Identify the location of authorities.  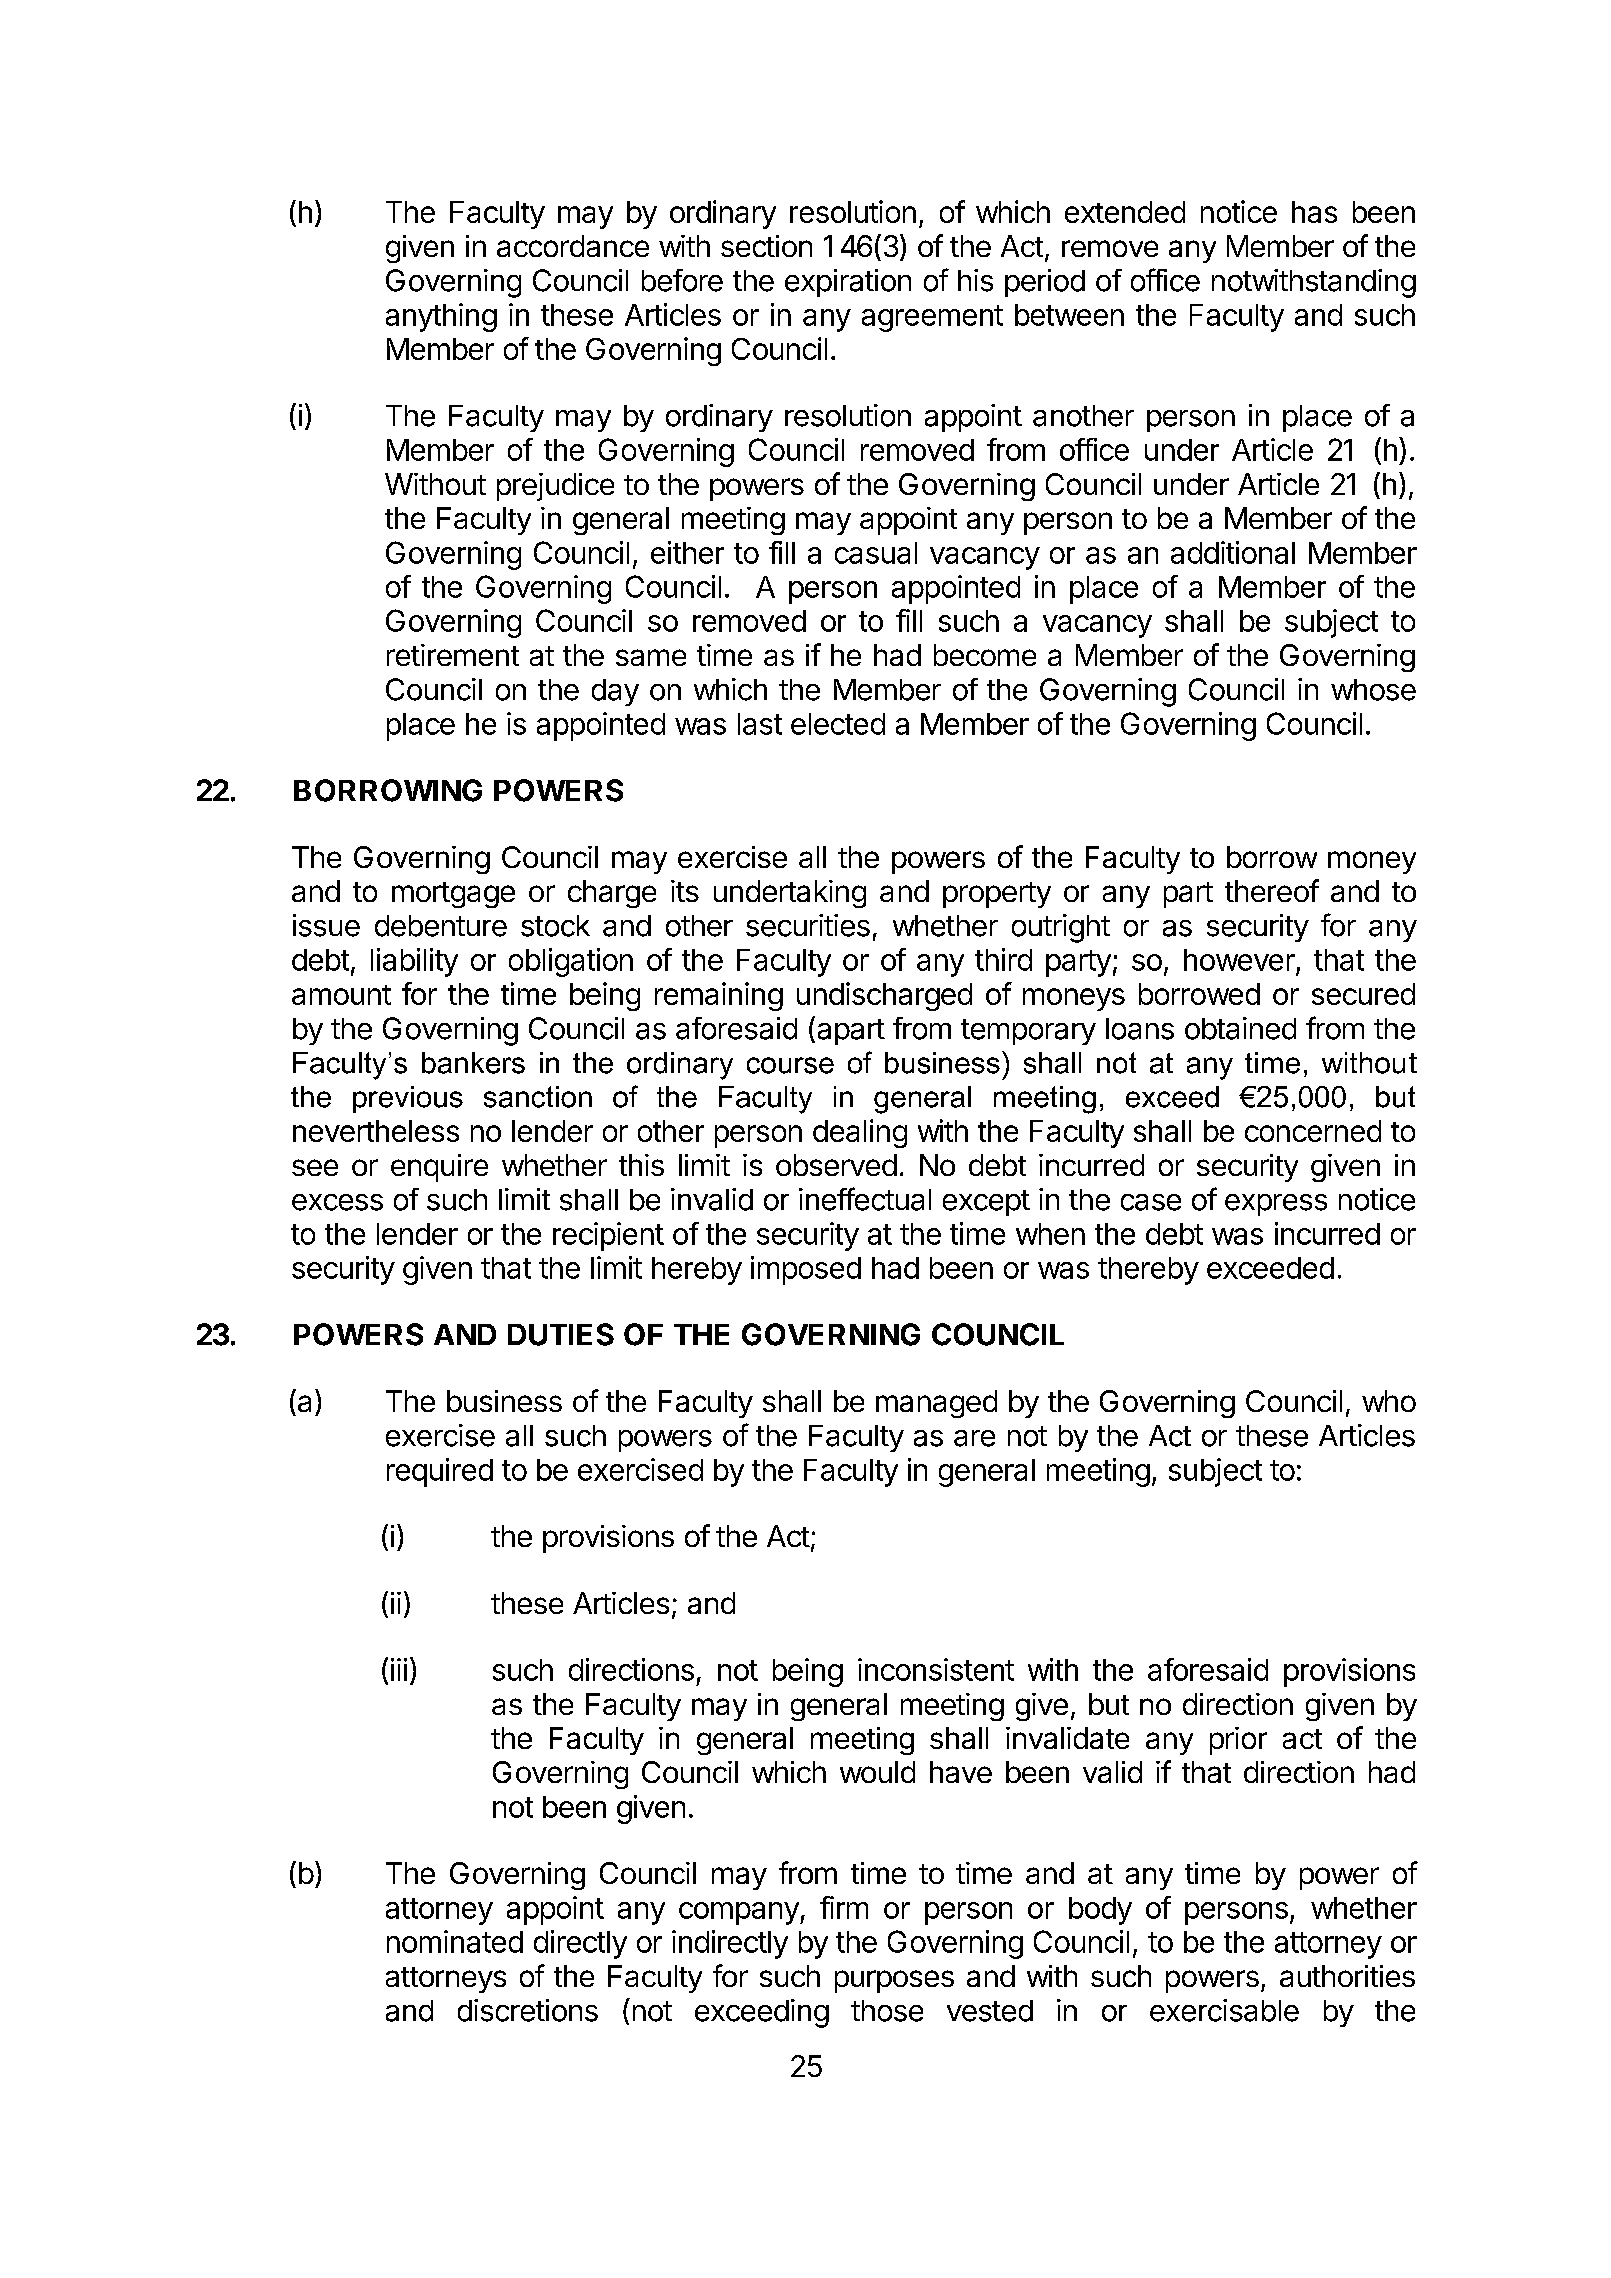
(1347, 1976).
